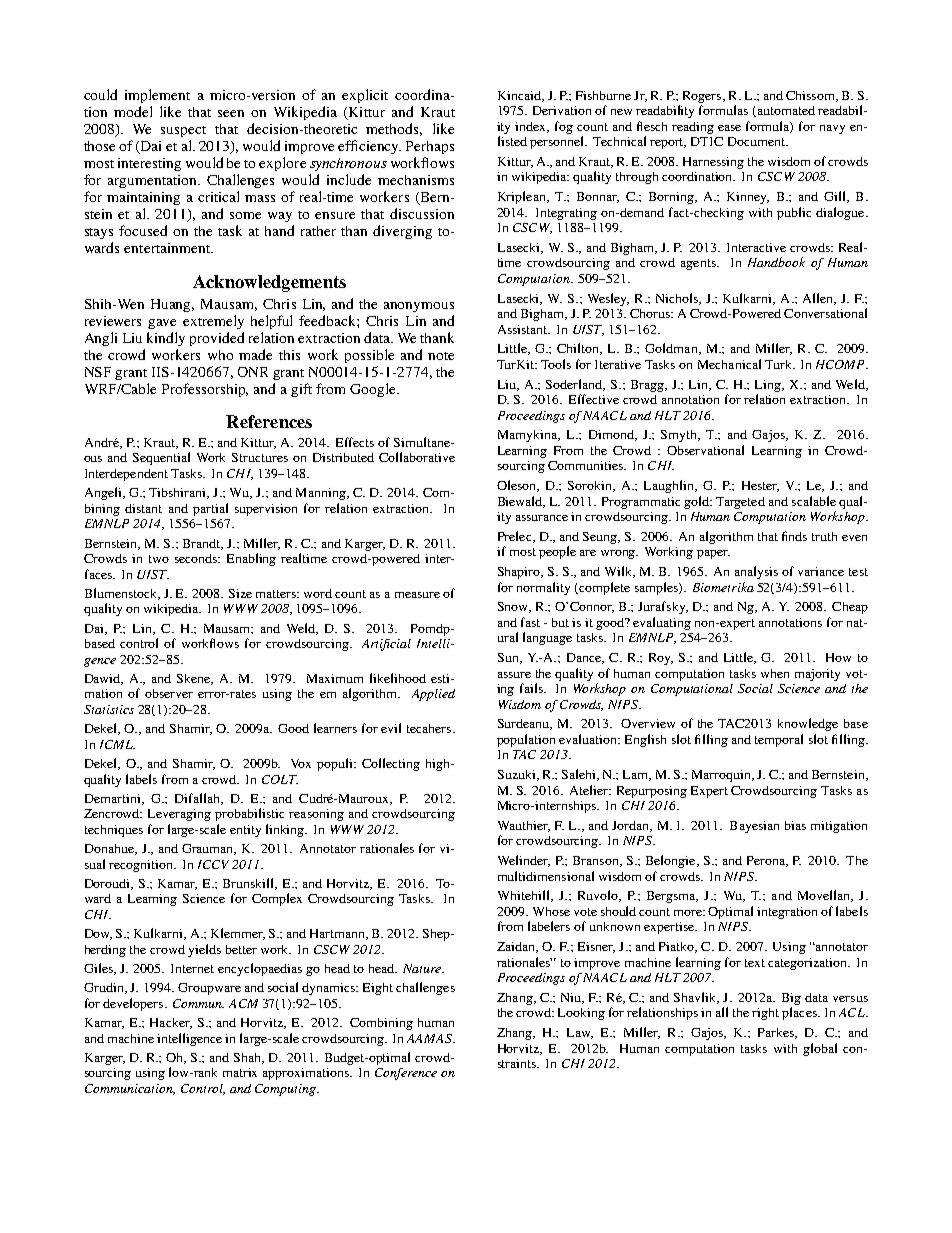  Describe the element at coordinates (754, 827) in the document. I see `Bayesian` at that location.
